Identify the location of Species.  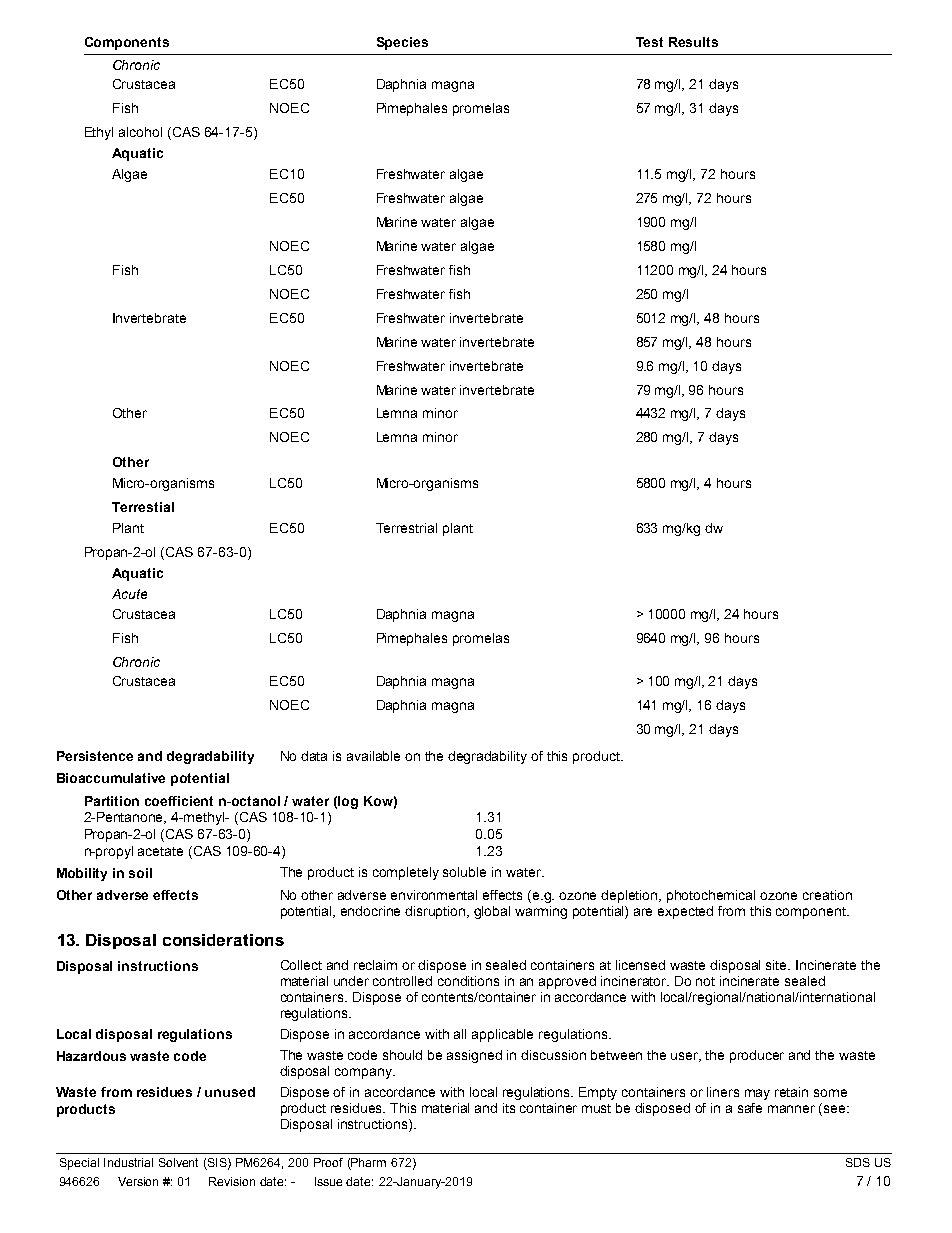
(402, 43).
